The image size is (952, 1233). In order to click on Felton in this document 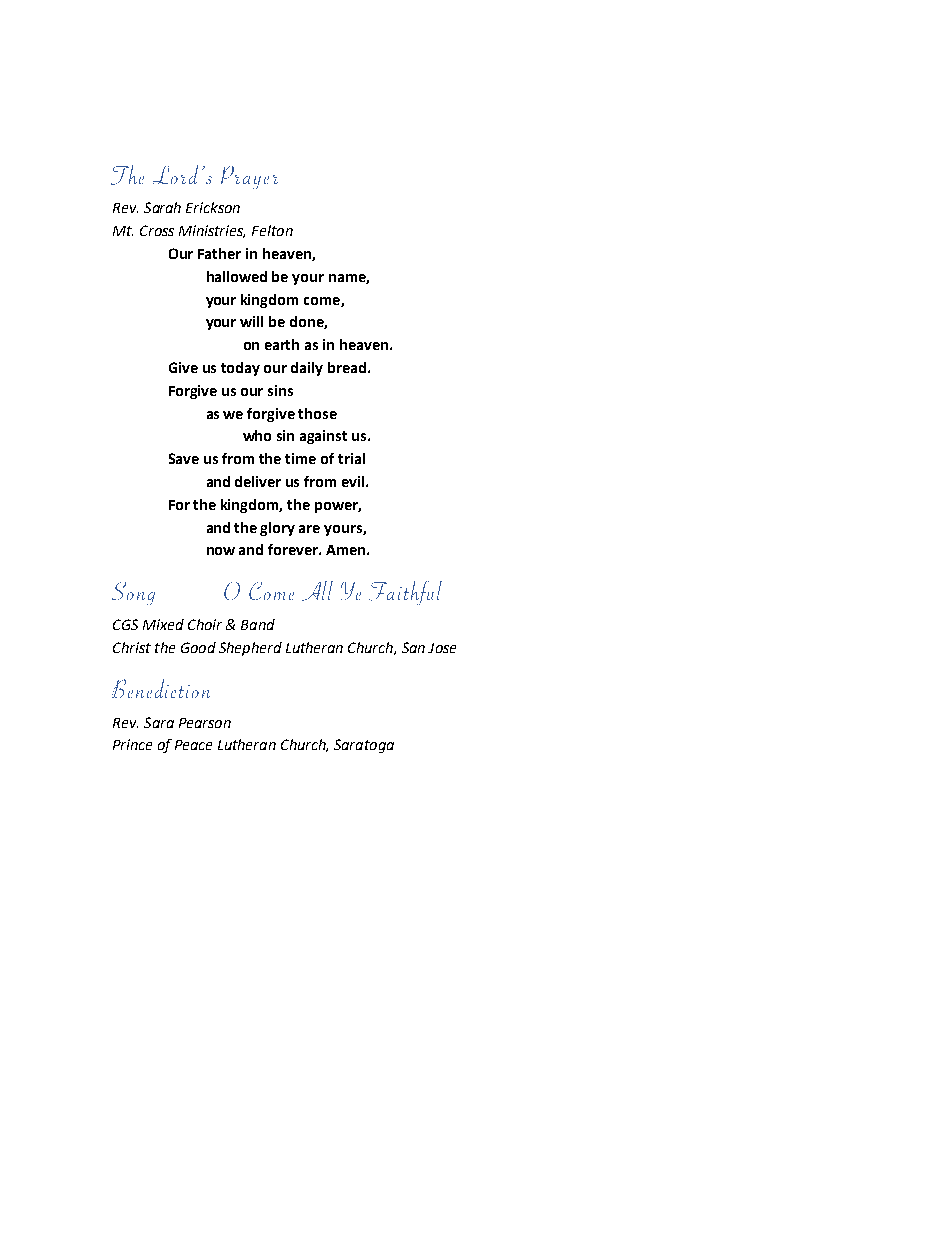, I will do `click(272, 230)`.
